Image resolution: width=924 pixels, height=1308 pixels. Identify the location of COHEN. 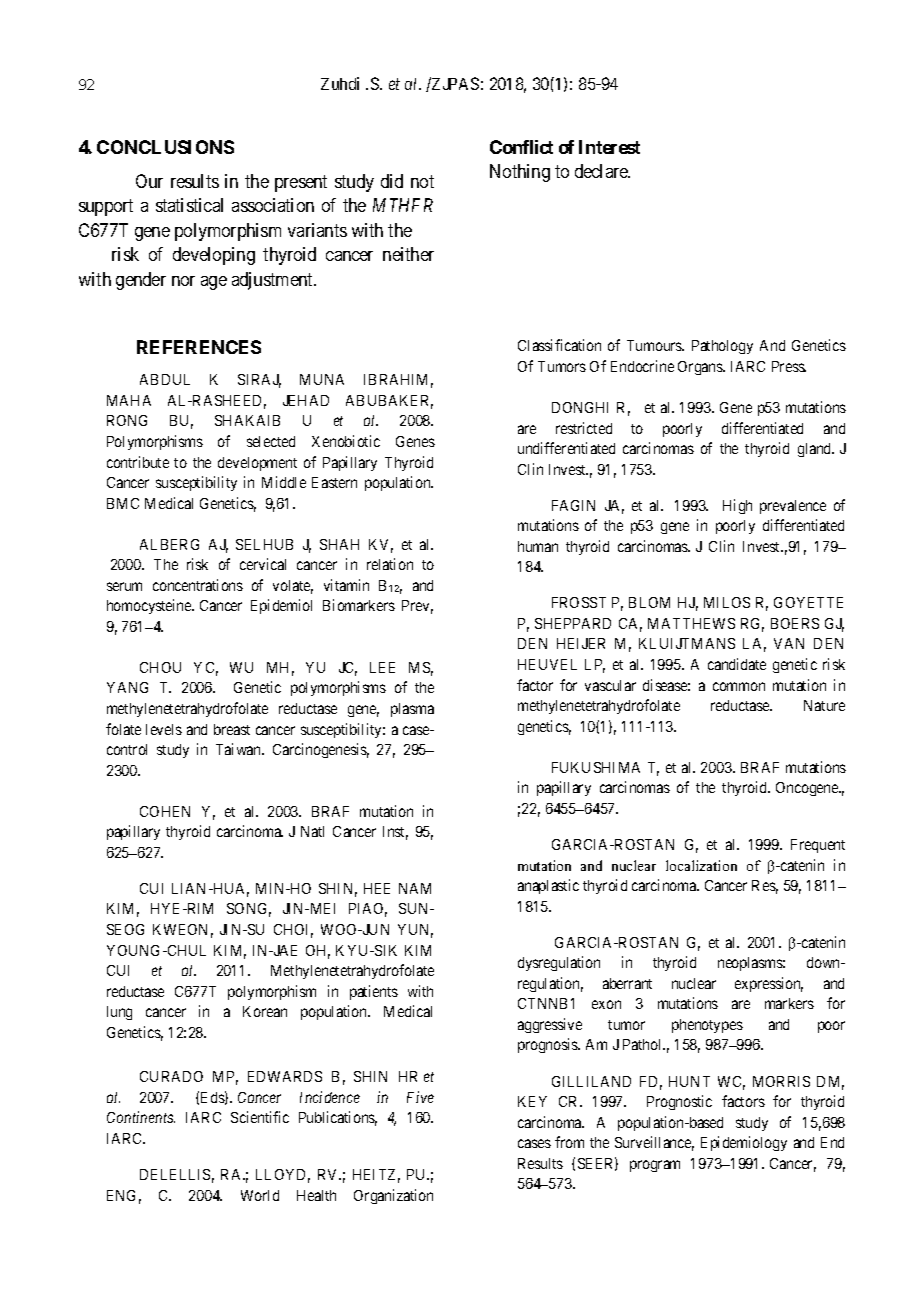
(165, 811).
